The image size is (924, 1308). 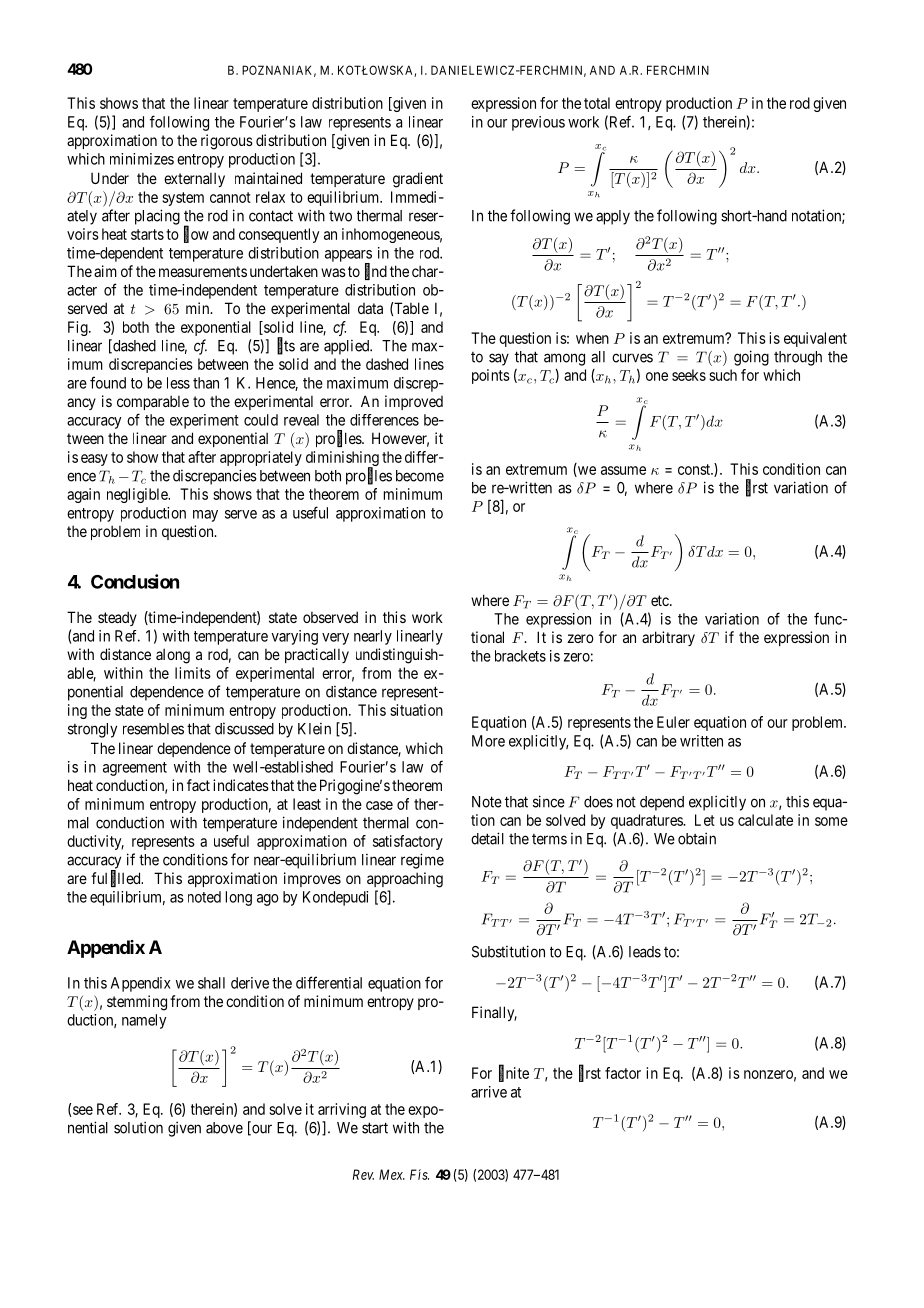 I want to click on minimizes, so click(x=142, y=159).
